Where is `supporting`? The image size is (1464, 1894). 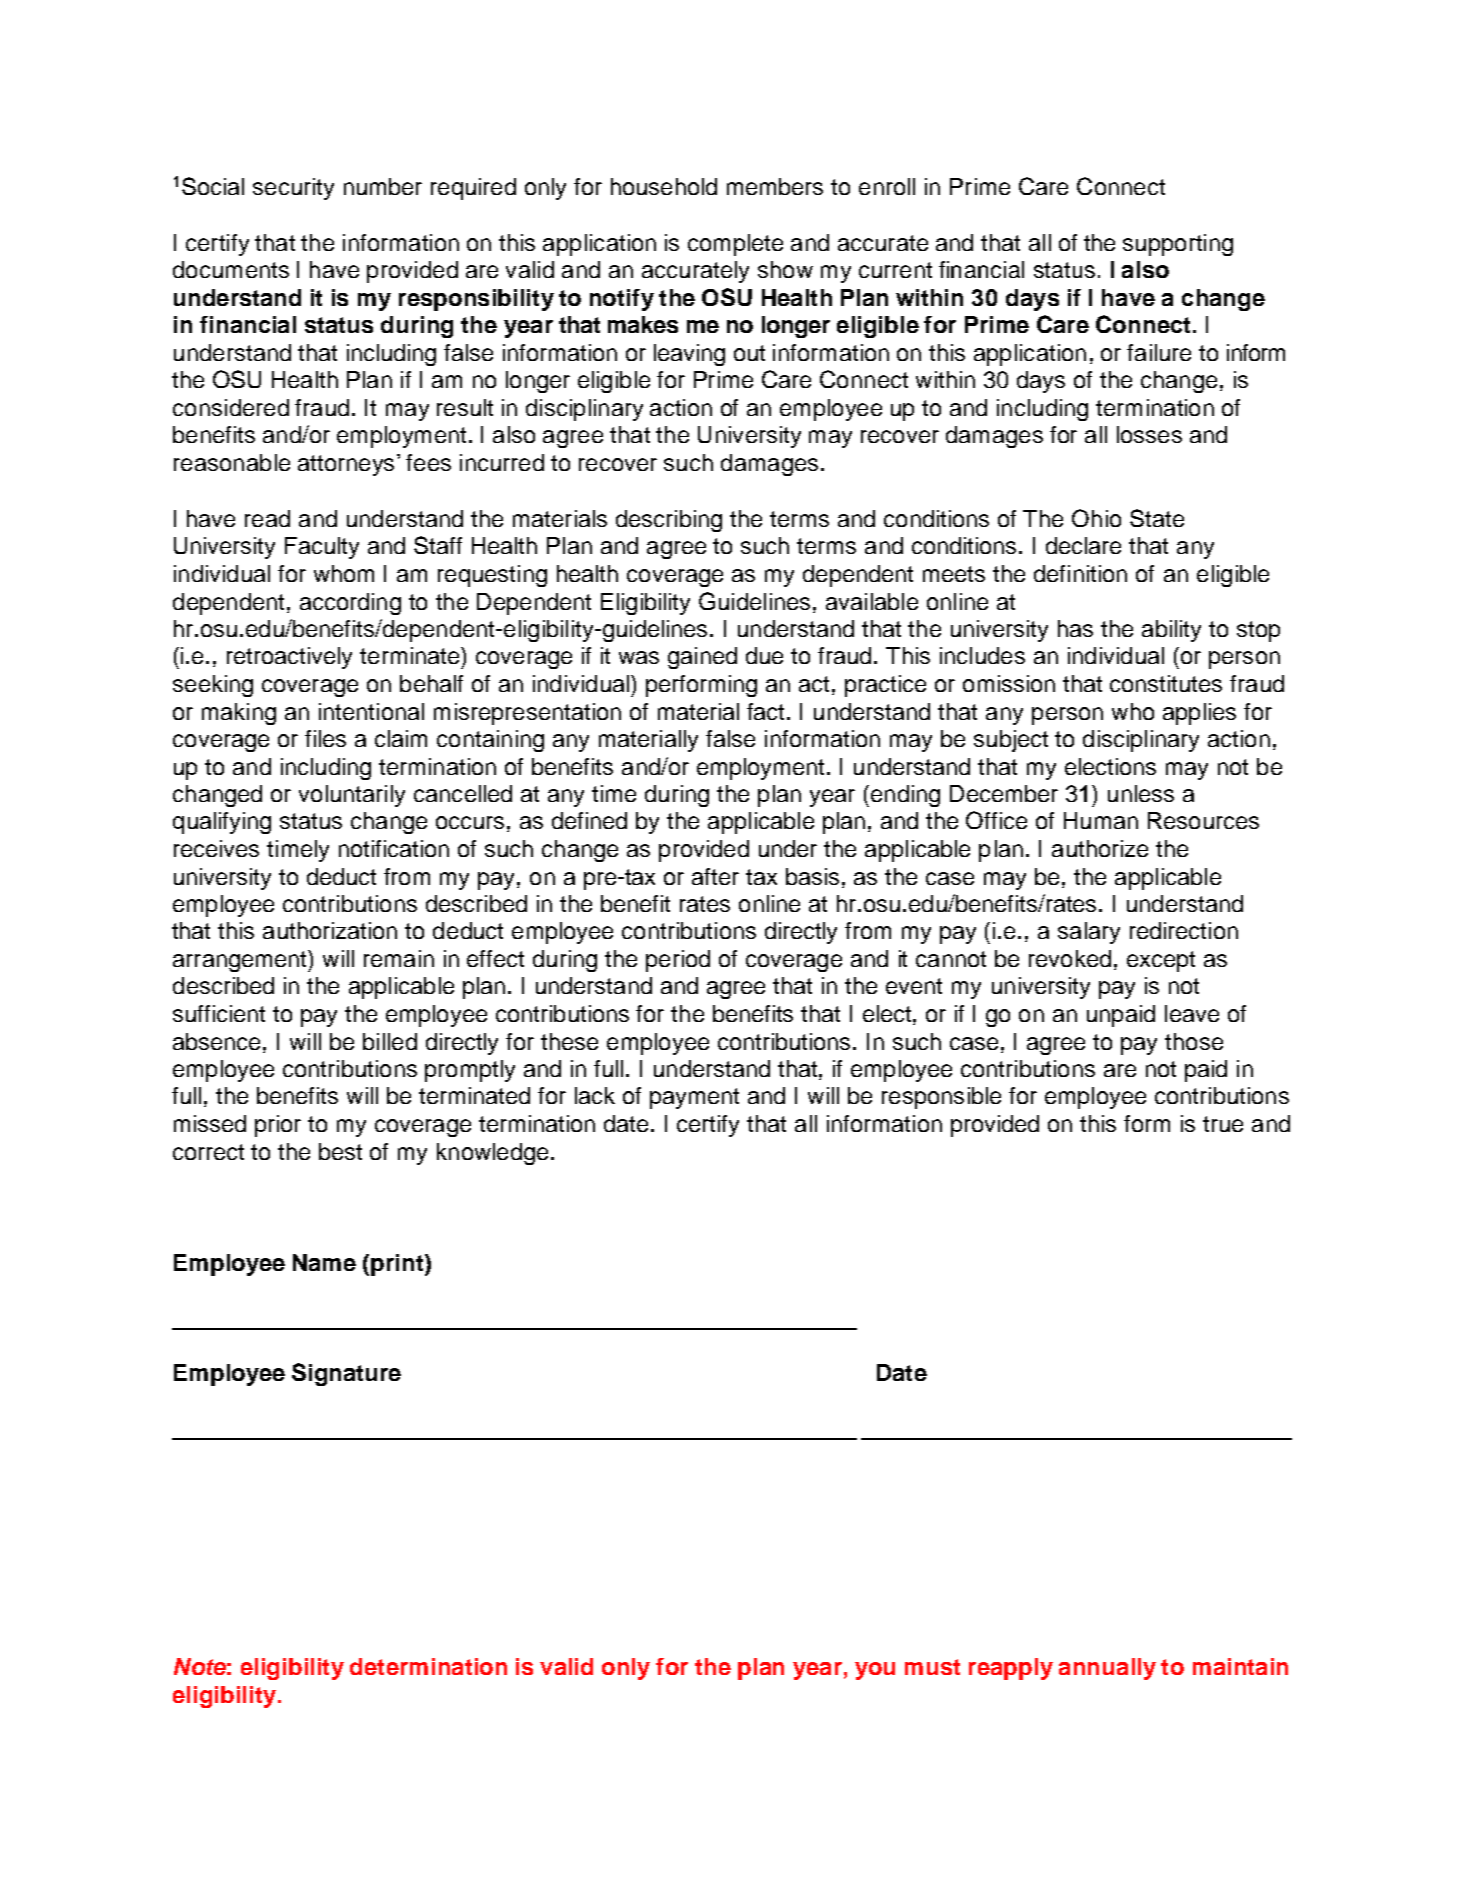 supporting is located at coordinates (1178, 245).
